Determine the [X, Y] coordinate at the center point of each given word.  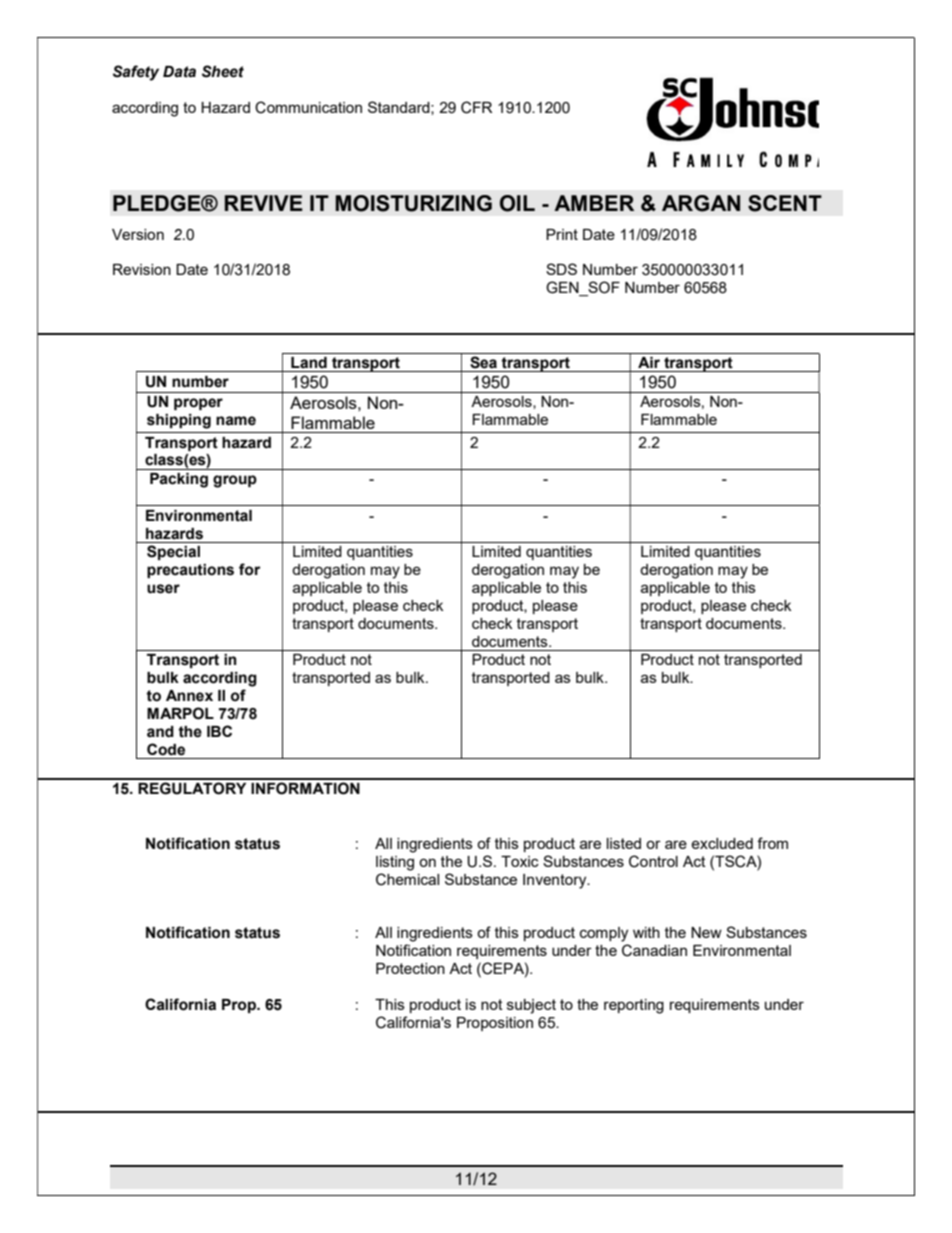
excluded [722, 843]
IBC [219, 731]
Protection [410, 968]
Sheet [223, 71]
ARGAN [701, 203]
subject [531, 1006]
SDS [561, 269]
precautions [190, 571]
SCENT [785, 203]
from [772, 843]
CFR [476, 107]
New [706, 932]
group [235, 481]
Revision [142, 269]
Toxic [520, 861]
